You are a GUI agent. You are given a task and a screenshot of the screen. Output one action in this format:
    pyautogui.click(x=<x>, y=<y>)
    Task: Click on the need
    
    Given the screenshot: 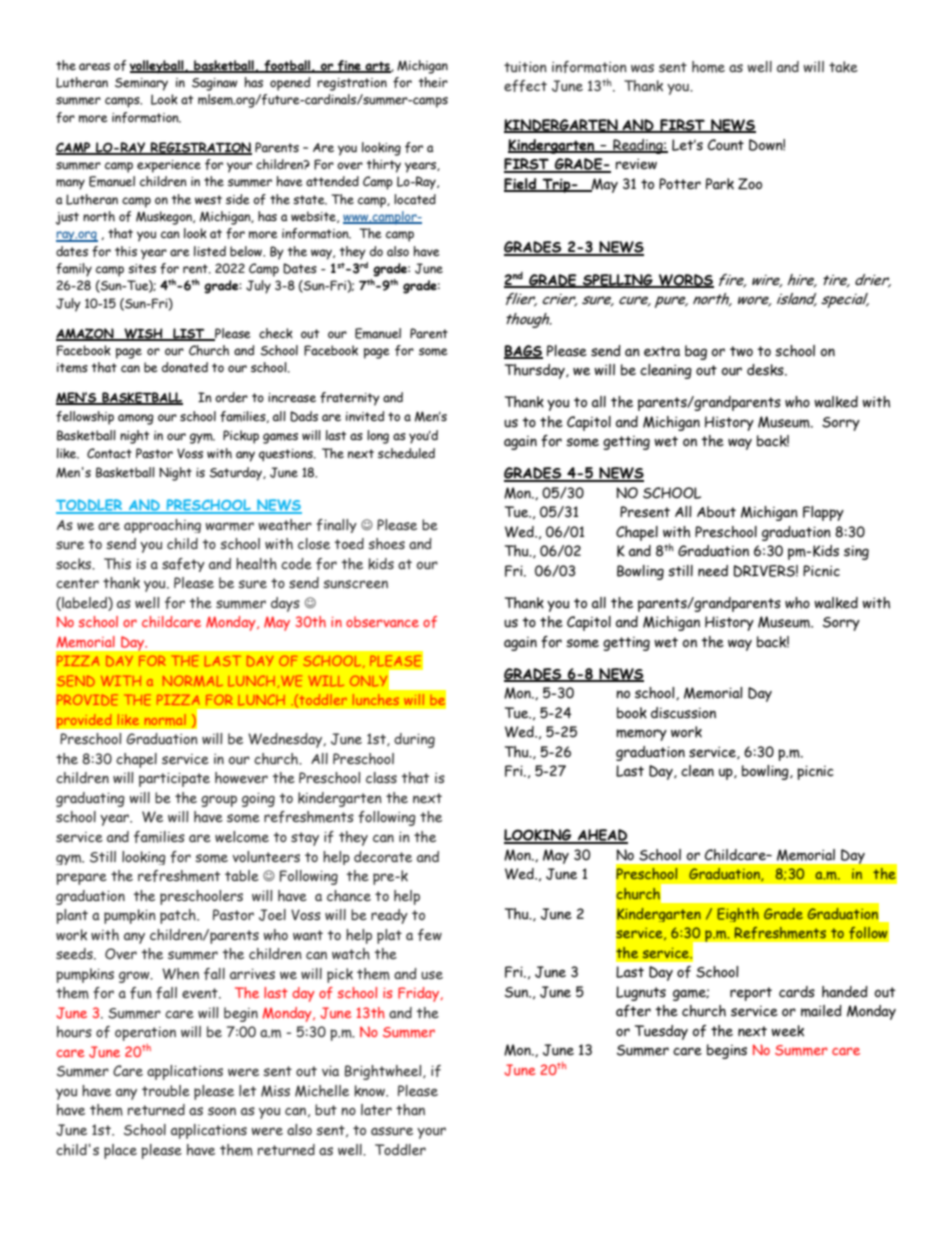 What is the action you would take?
    pyautogui.click(x=713, y=571)
